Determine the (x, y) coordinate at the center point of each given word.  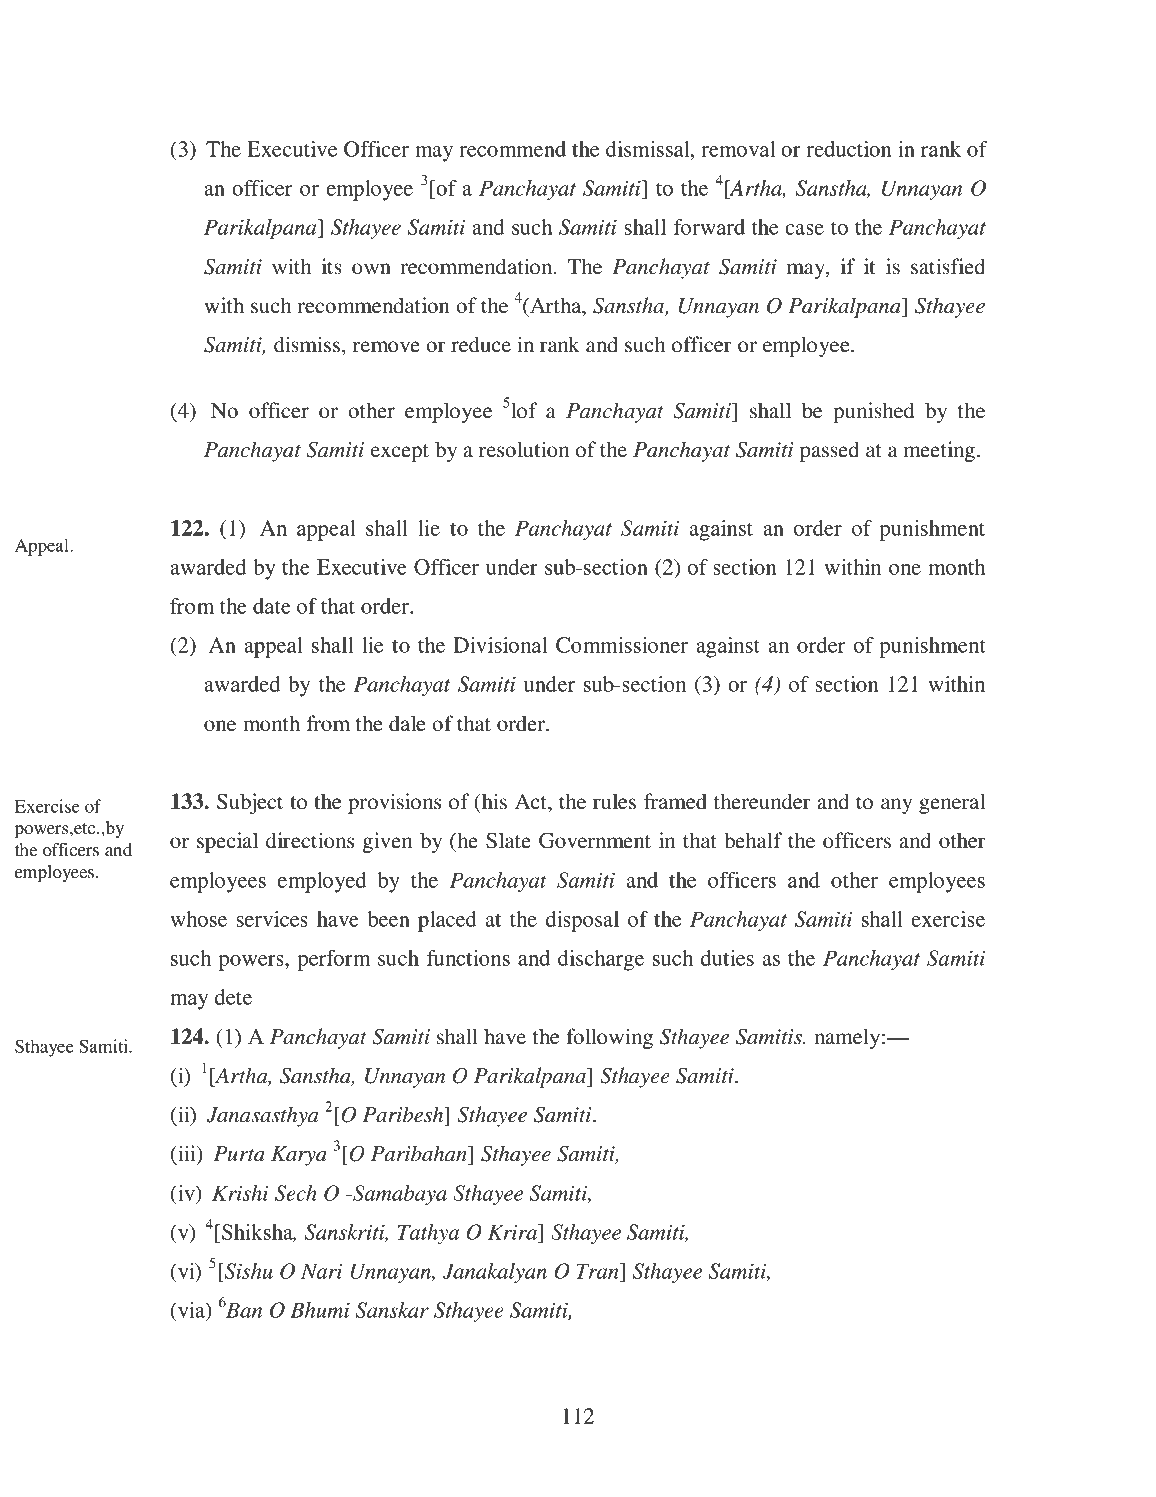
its (332, 266)
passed (829, 451)
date (272, 606)
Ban (243, 1310)
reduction (849, 149)
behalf (753, 840)
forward (709, 227)
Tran (598, 1271)
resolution (524, 449)
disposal (582, 921)
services (272, 919)
